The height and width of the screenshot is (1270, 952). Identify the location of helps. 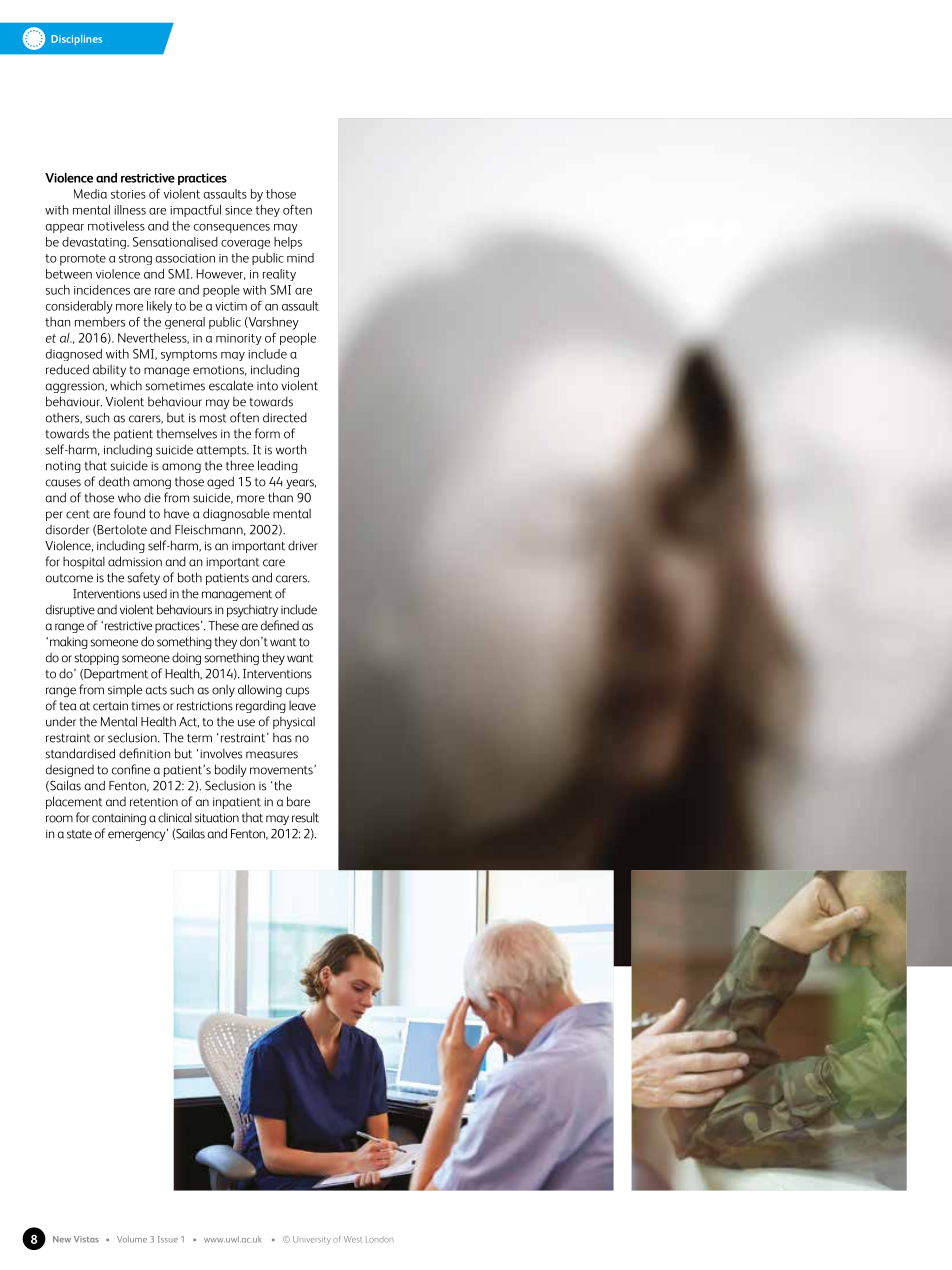
(288, 243).
